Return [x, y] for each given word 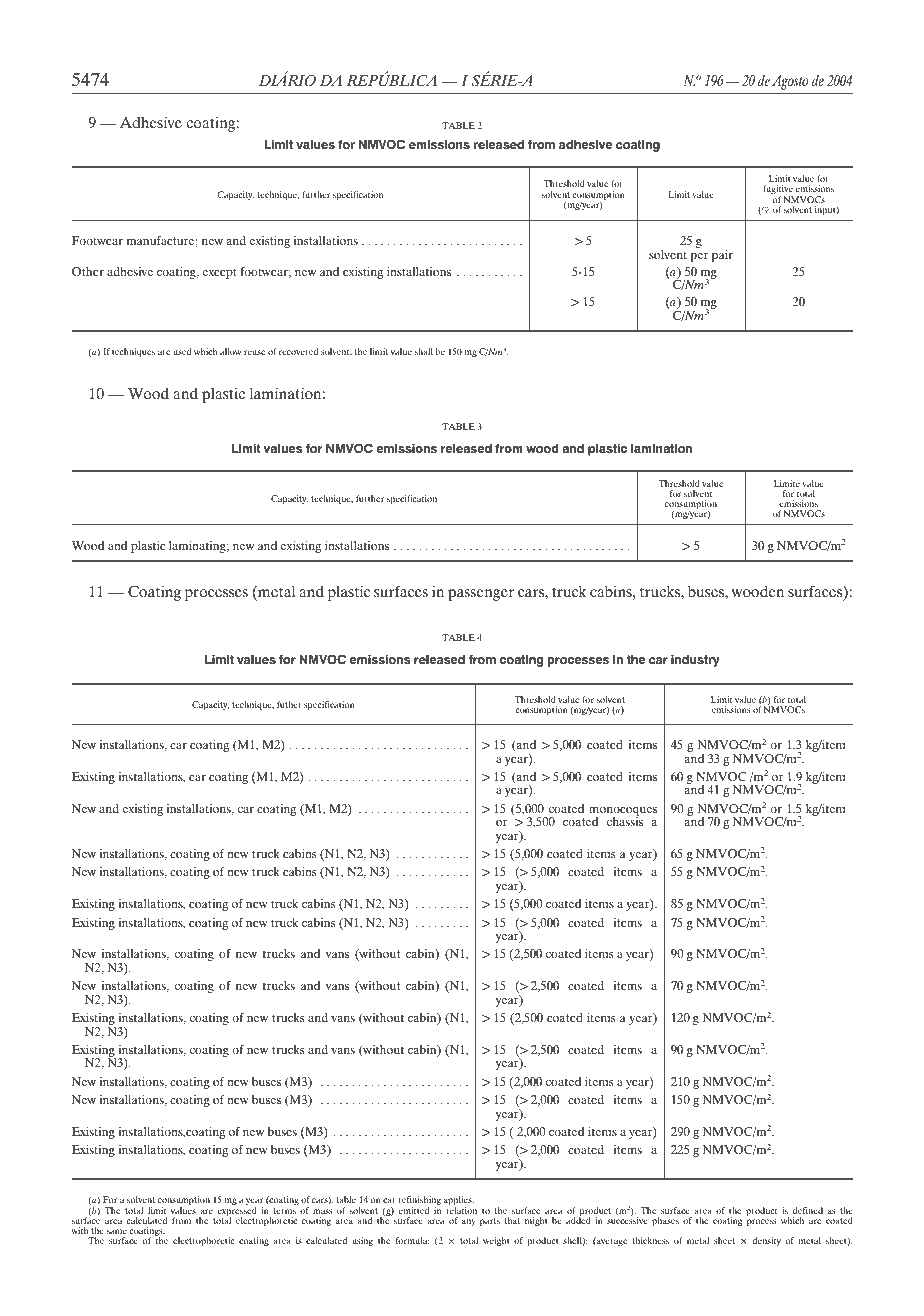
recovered [298, 351]
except [219, 273]
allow [230, 351]
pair [722, 256]
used [182, 351]
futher [289, 704]
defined [808, 1210]
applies [459, 1202]
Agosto [790, 82]
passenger [481, 595]
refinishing [419, 1202]
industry [695, 661]
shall [424, 351]
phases [665, 1222]
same [117, 1231]
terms [284, 1211]
